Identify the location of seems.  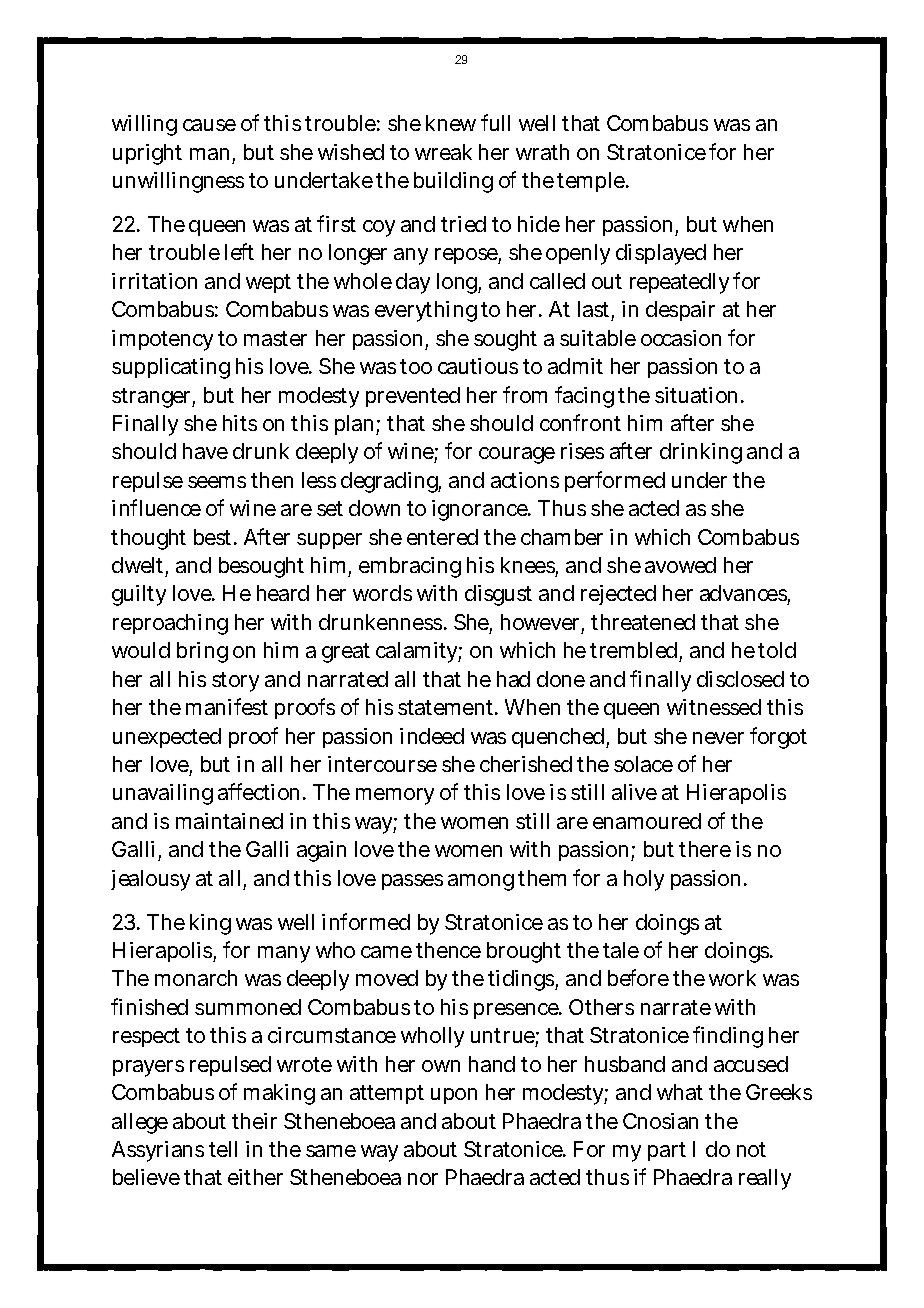
(217, 482).
